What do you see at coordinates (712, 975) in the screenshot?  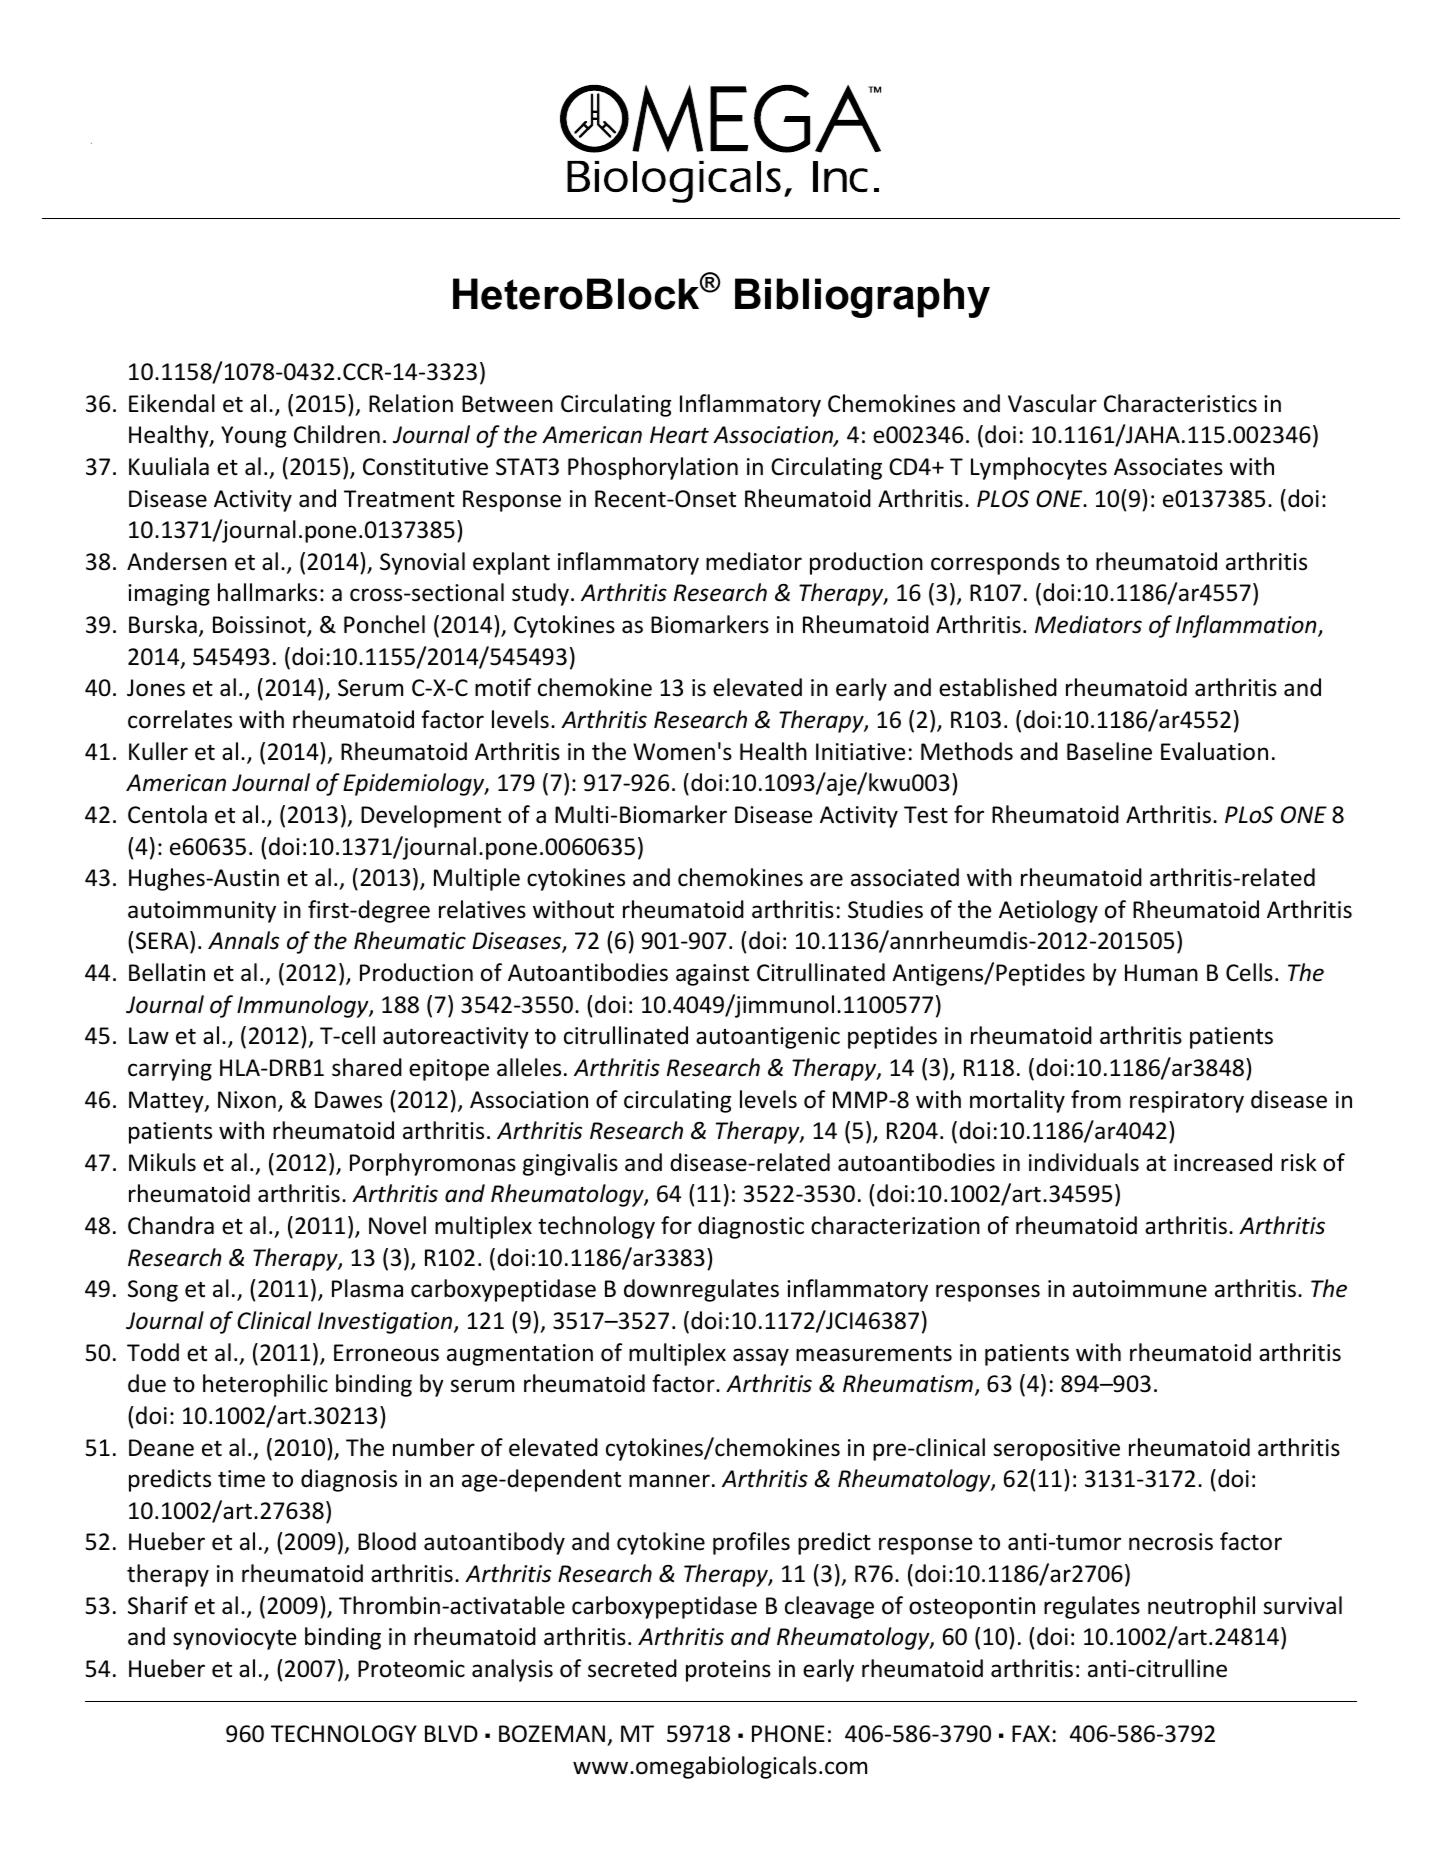 I see `against` at bounding box center [712, 975].
